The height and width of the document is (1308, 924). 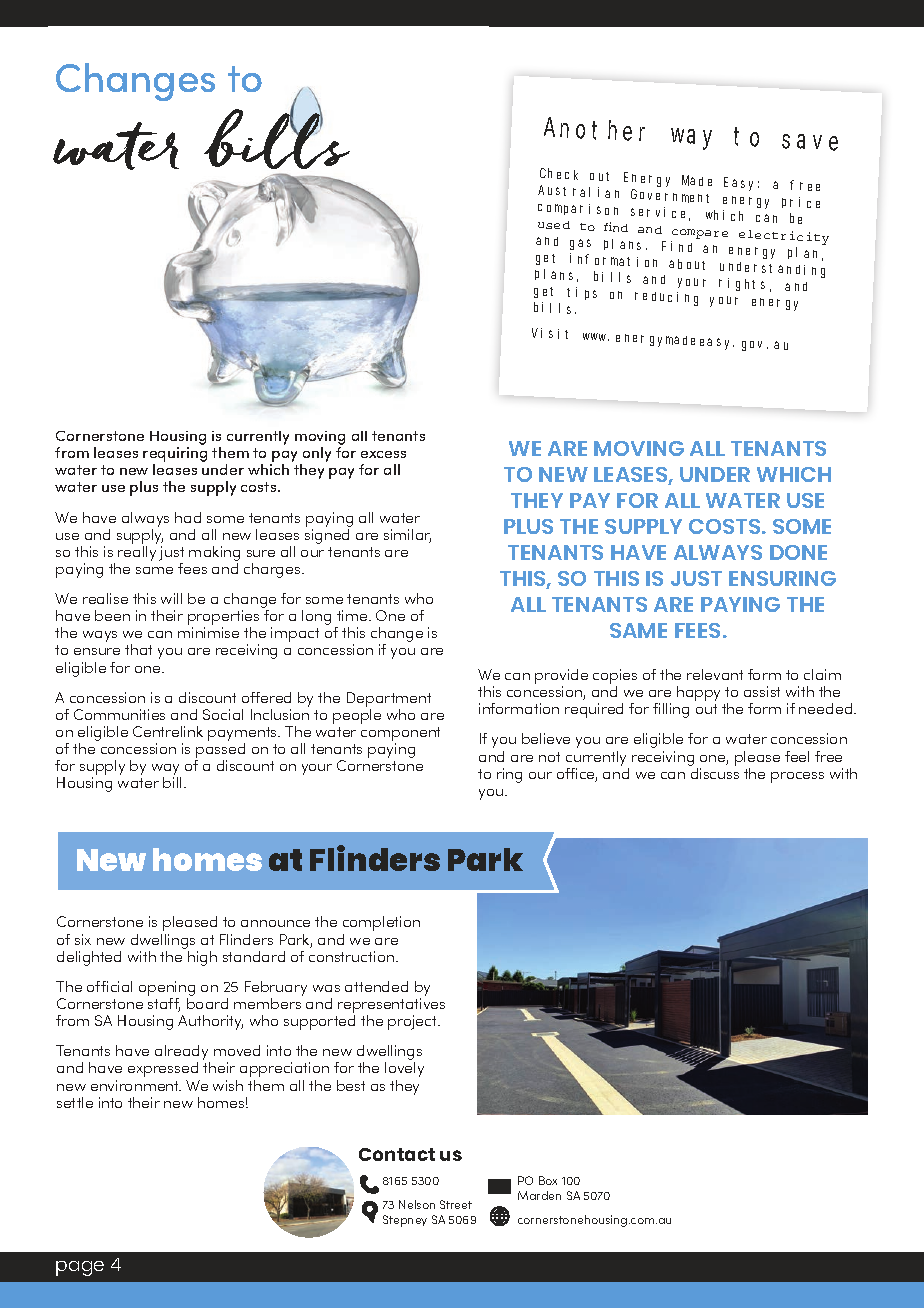 What do you see at coordinates (400, 734) in the document?
I see `component` at bounding box center [400, 734].
